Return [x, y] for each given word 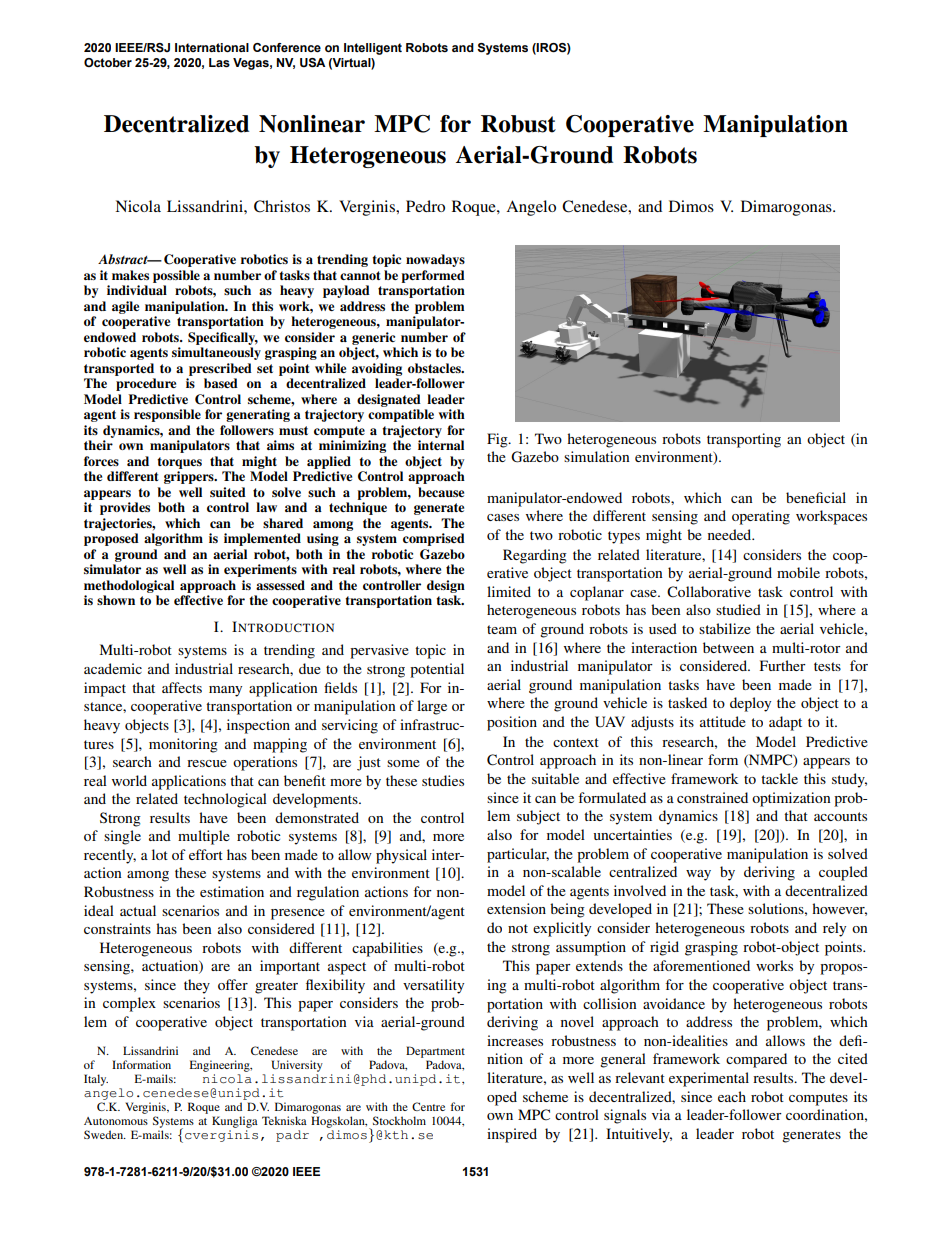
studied [738, 609]
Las [219, 63]
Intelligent [373, 49]
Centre [428, 1106]
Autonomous [116, 1121]
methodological [129, 586]
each [732, 1096]
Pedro [425, 206]
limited [509, 591]
